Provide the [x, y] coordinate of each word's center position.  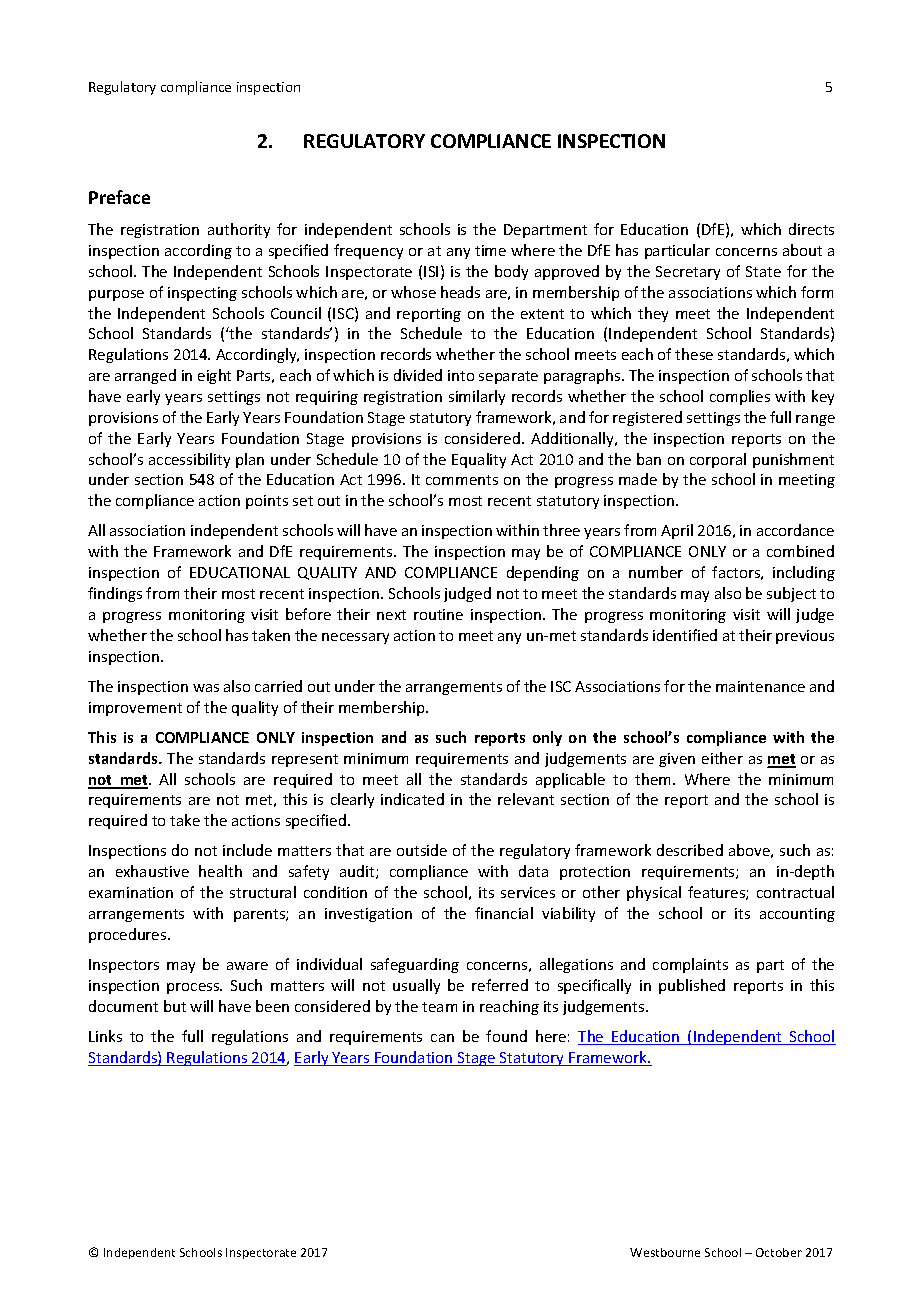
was [206, 688]
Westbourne [665, 1252]
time [490, 250]
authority [239, 230]
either [722, 758]
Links [105, 1036]
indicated [412, 799]
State [763, 271]
